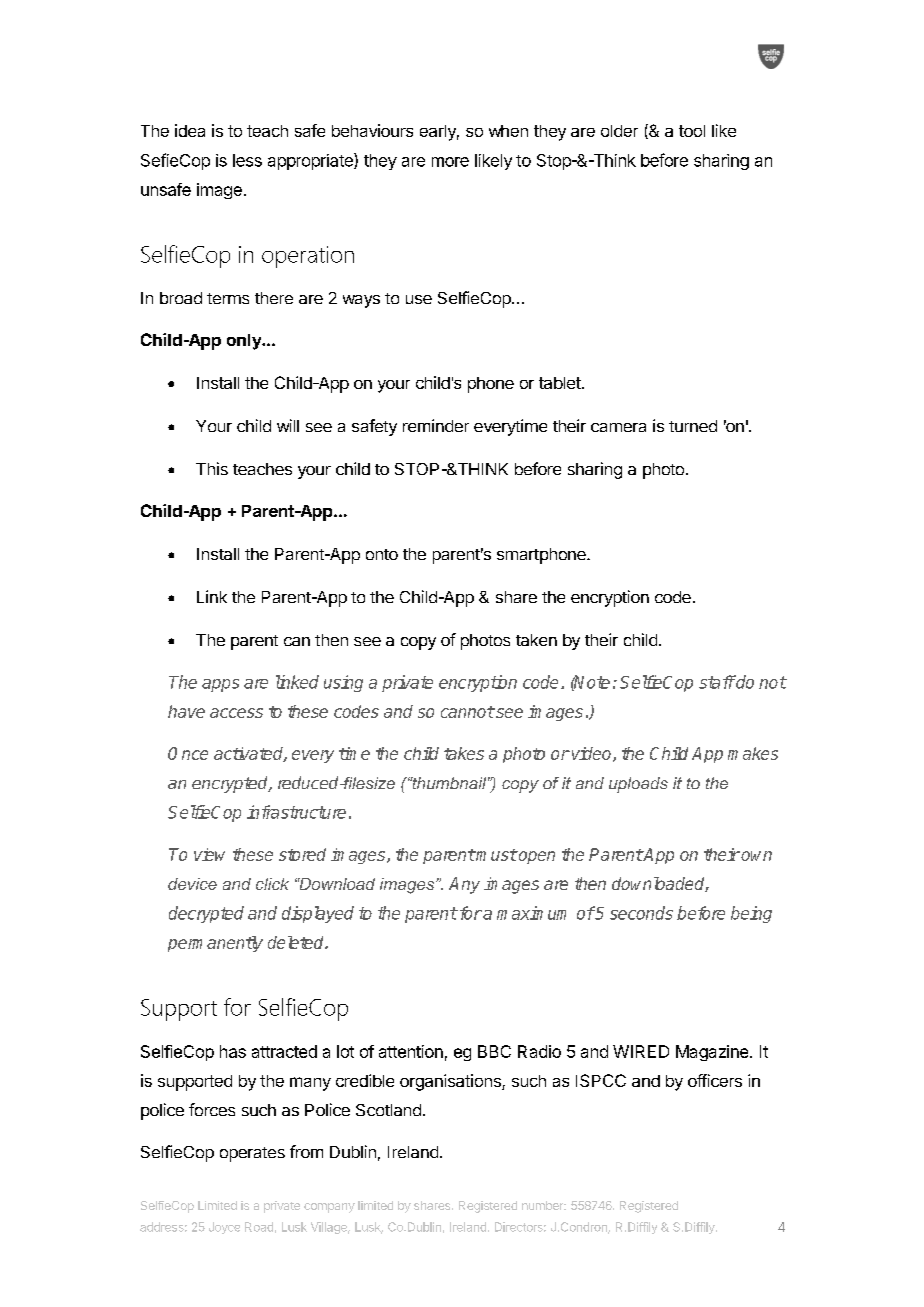  Describe the element at coordinates (467, 712) in the screenshot. I see `cannot` at that location.
